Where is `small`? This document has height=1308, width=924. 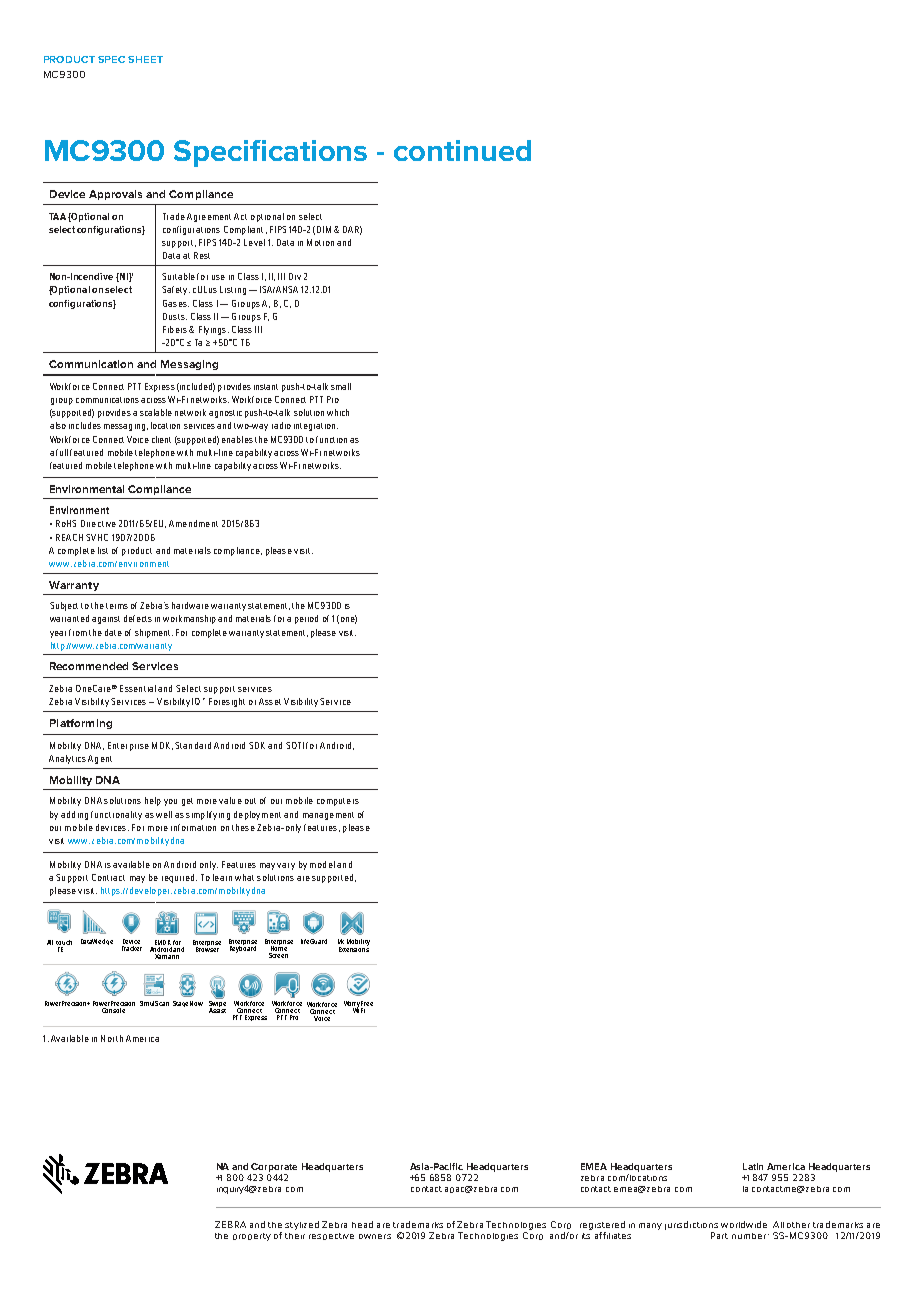 small is located at coordinates (341, 386).
